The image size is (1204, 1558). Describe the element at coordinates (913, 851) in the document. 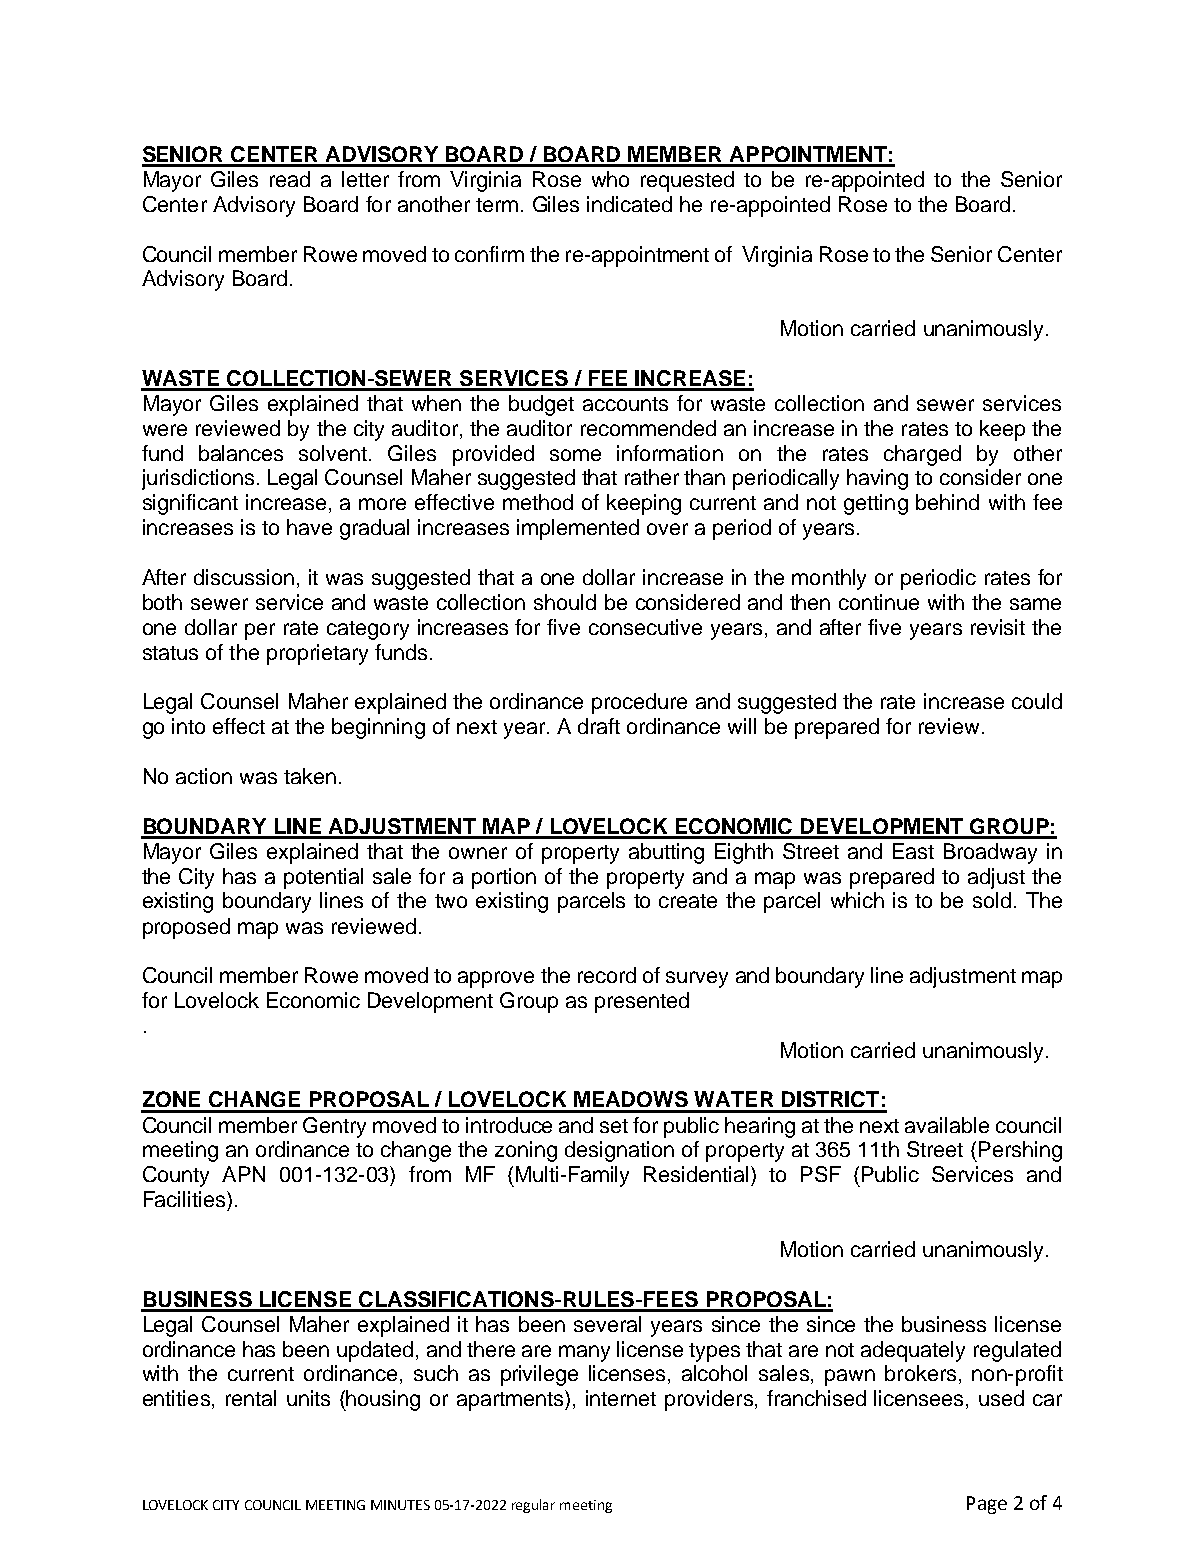

I see `East` at that location.
